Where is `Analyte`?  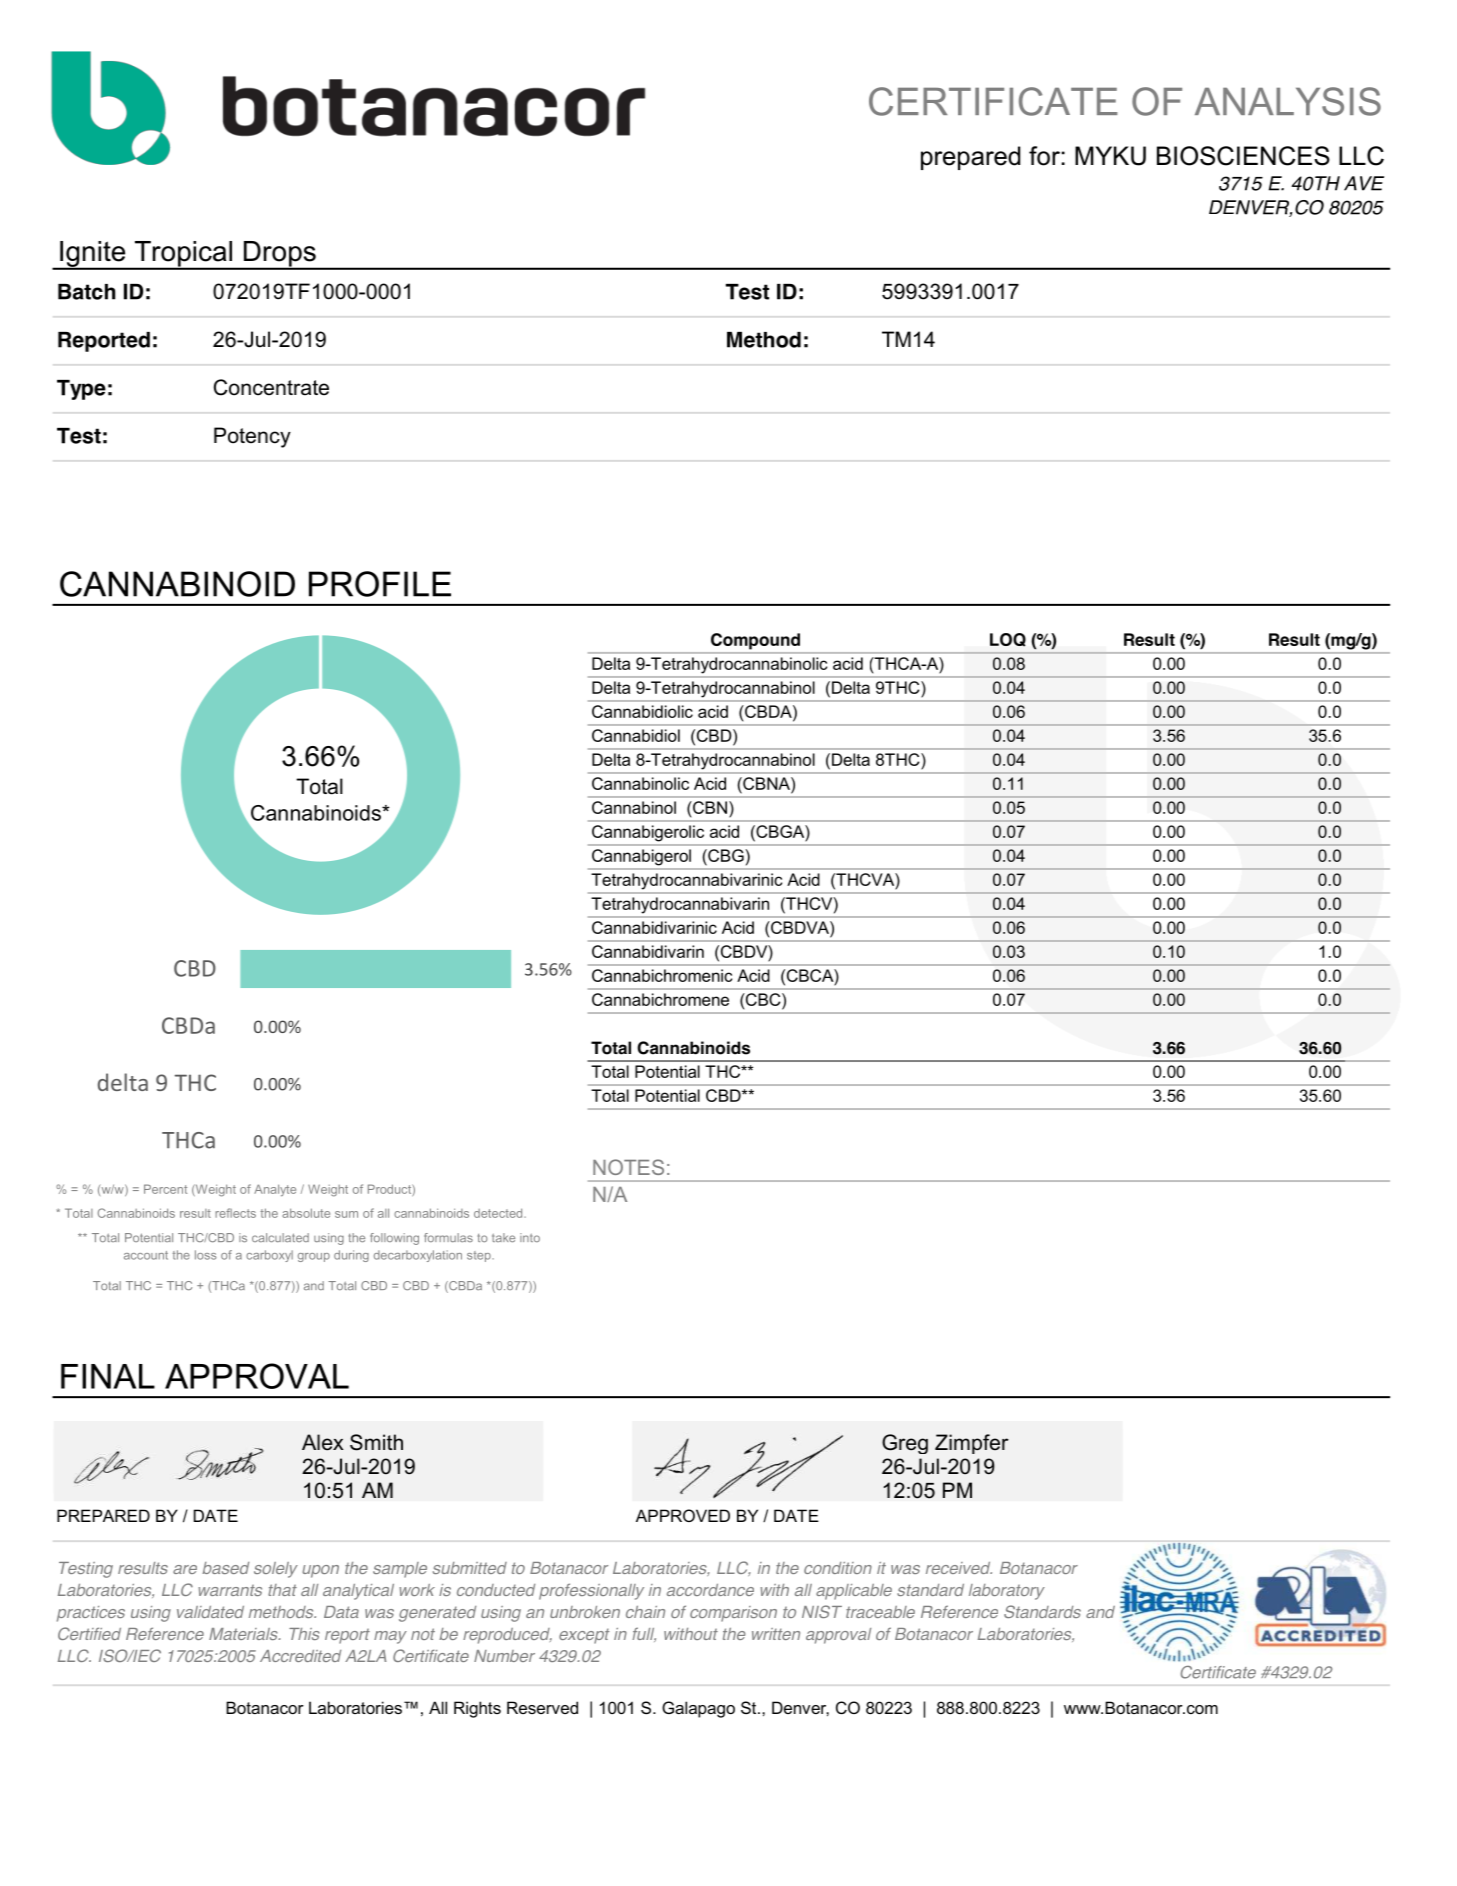
Analyte is located at coordinates (275, 1190).
